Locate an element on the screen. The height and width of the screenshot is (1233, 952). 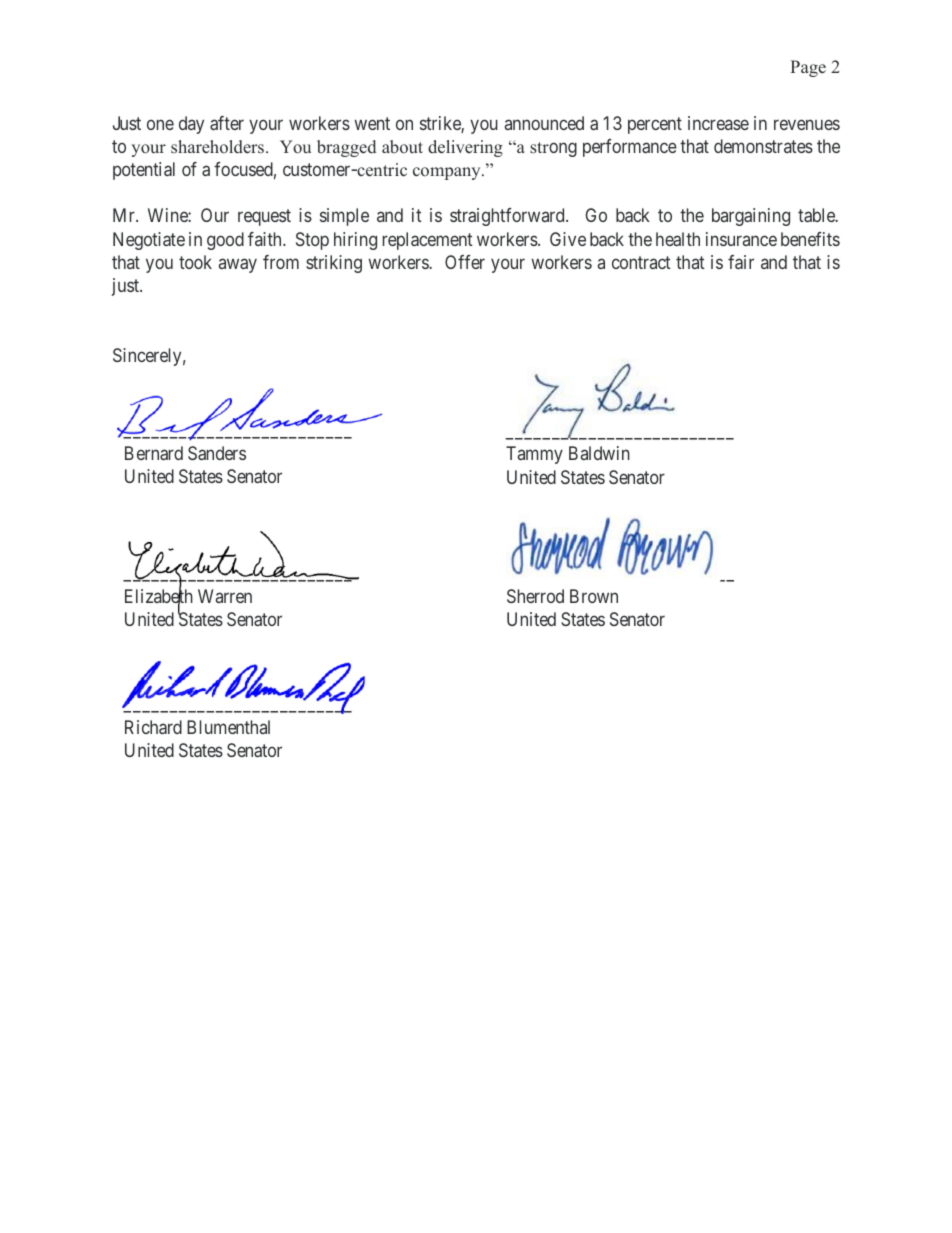
Blumenthal is located at coordinates (228, 727).
